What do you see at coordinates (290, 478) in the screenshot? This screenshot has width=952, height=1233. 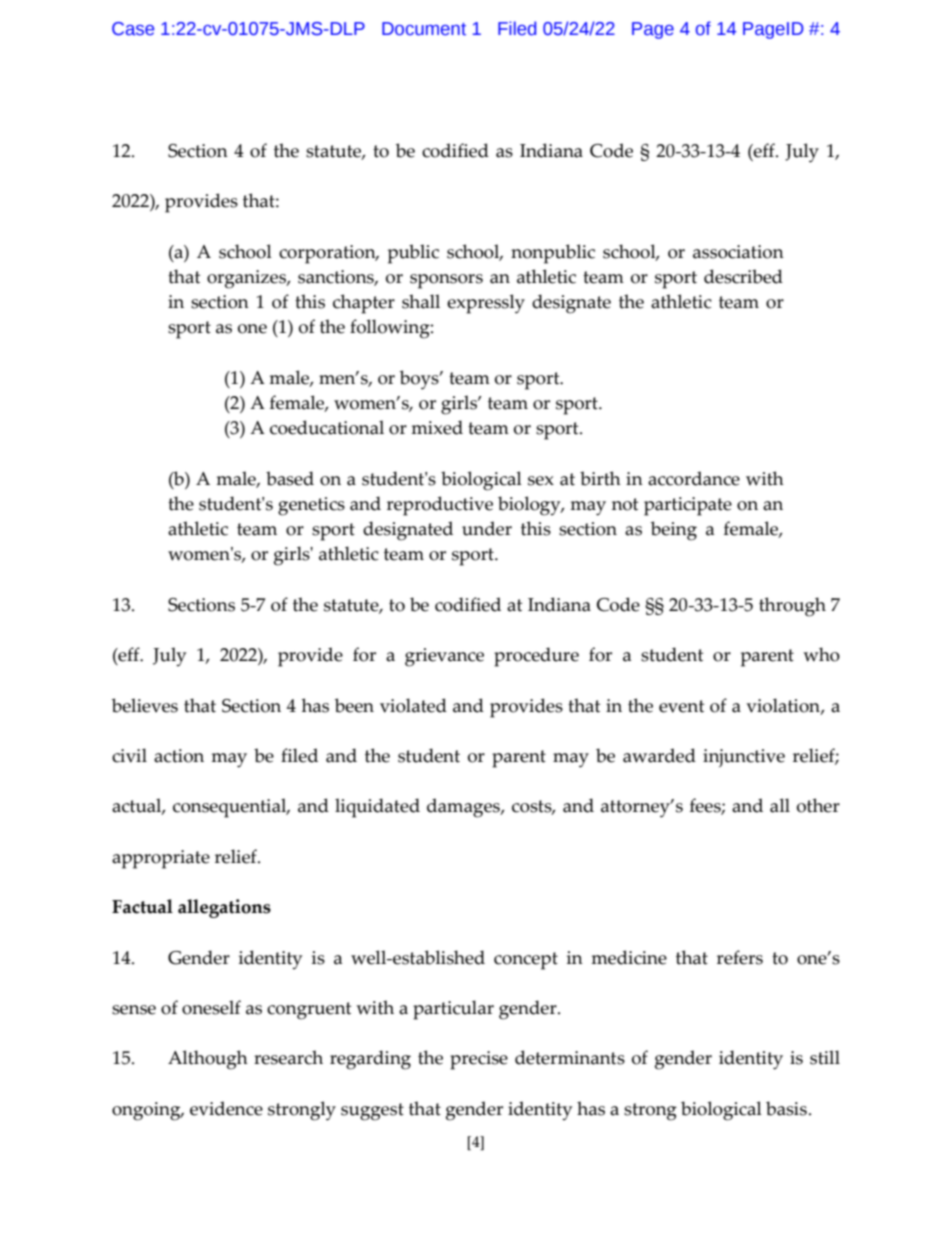 I see `based` at bounding box center [290, 478].
